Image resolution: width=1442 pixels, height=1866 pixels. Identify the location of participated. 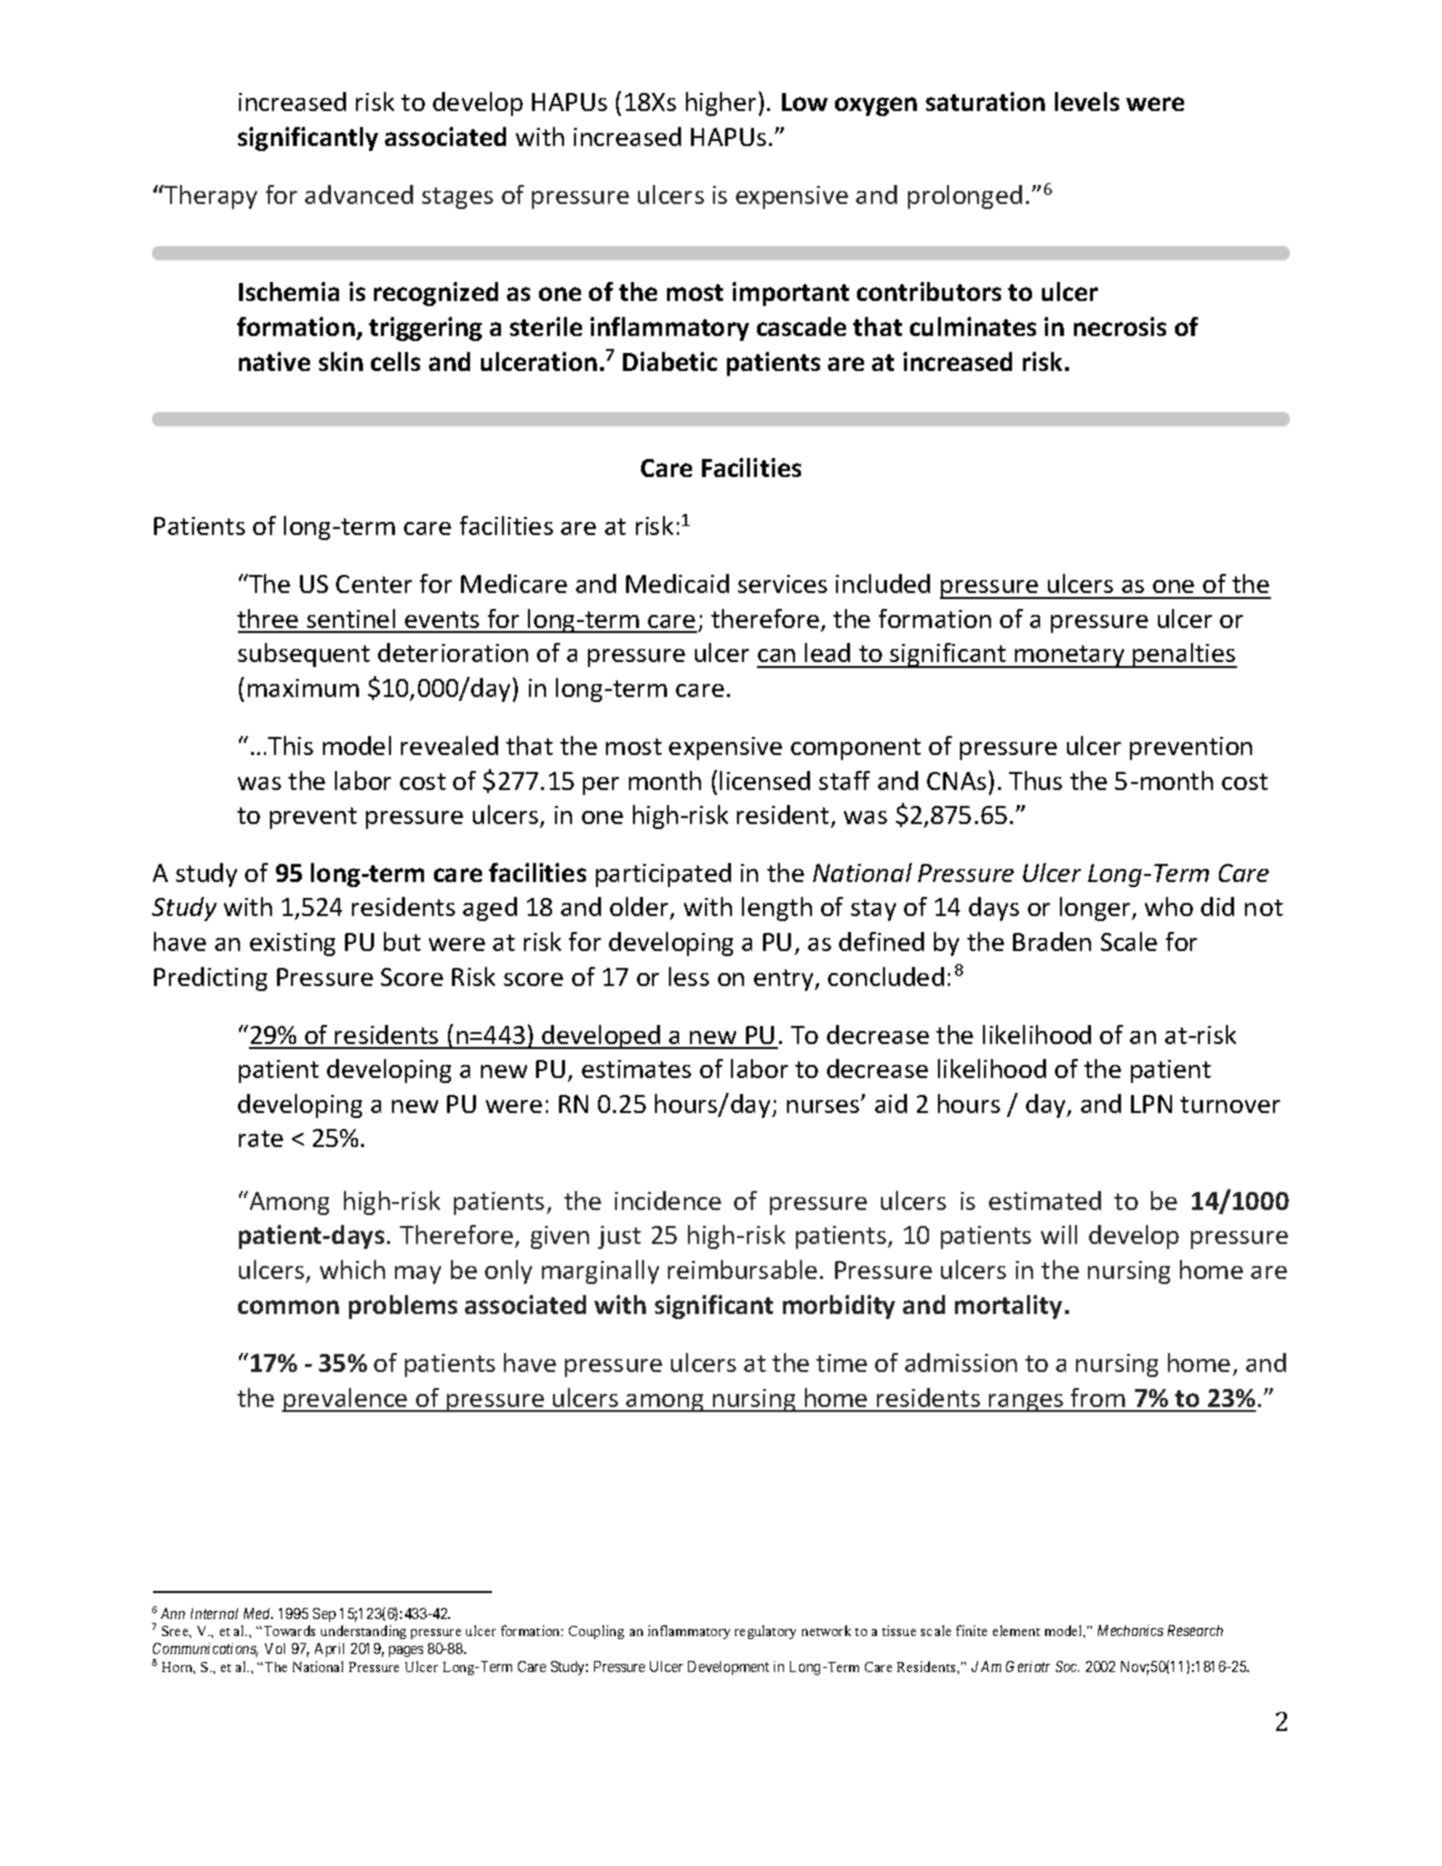
(663, 875).
